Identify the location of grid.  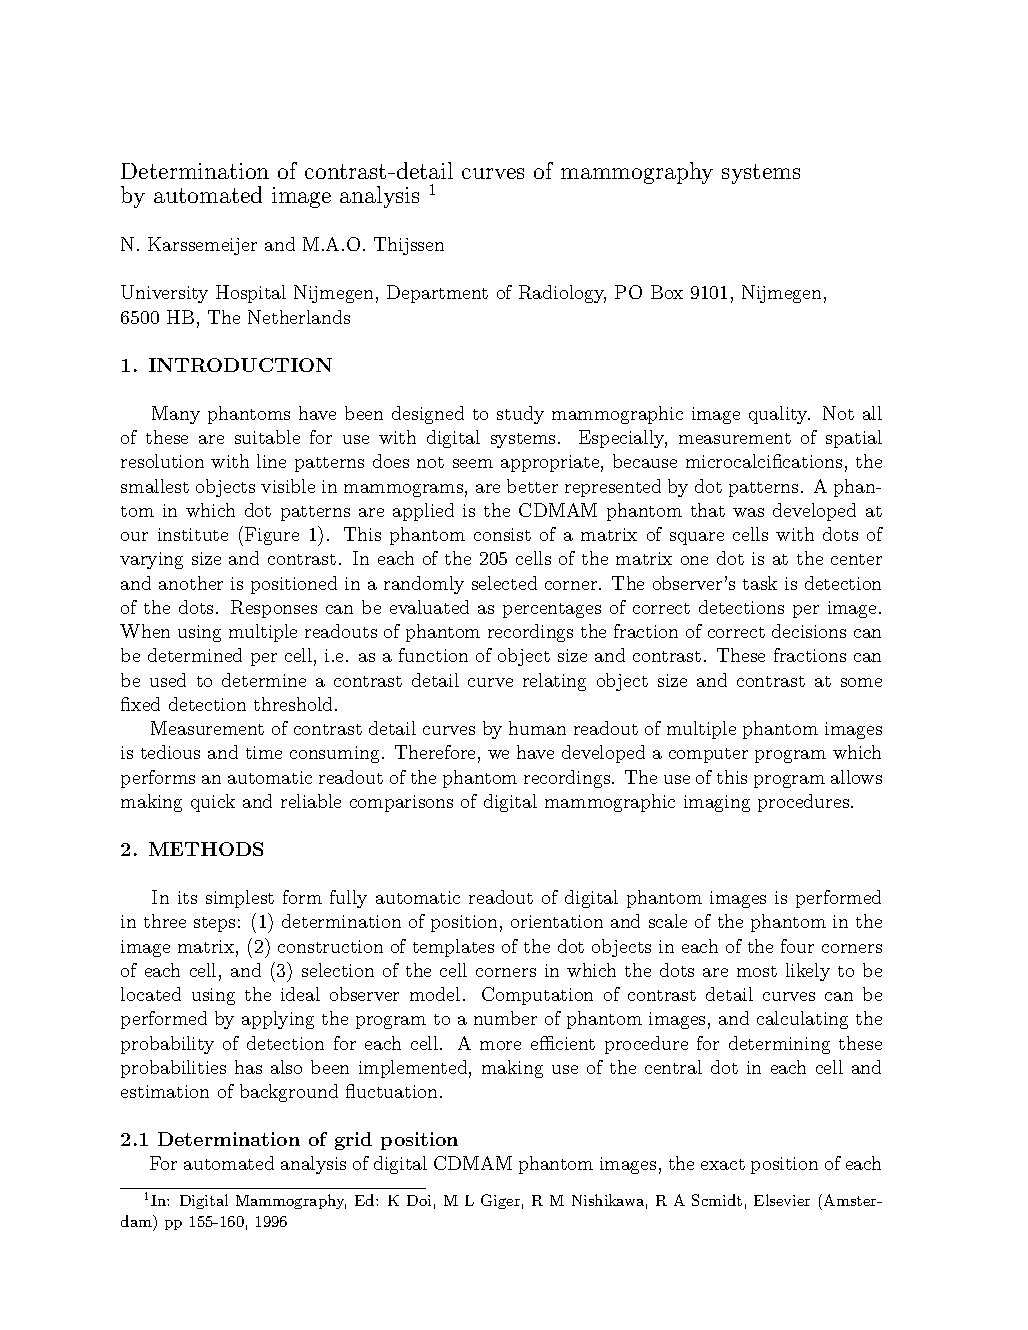
(353, 1141).
